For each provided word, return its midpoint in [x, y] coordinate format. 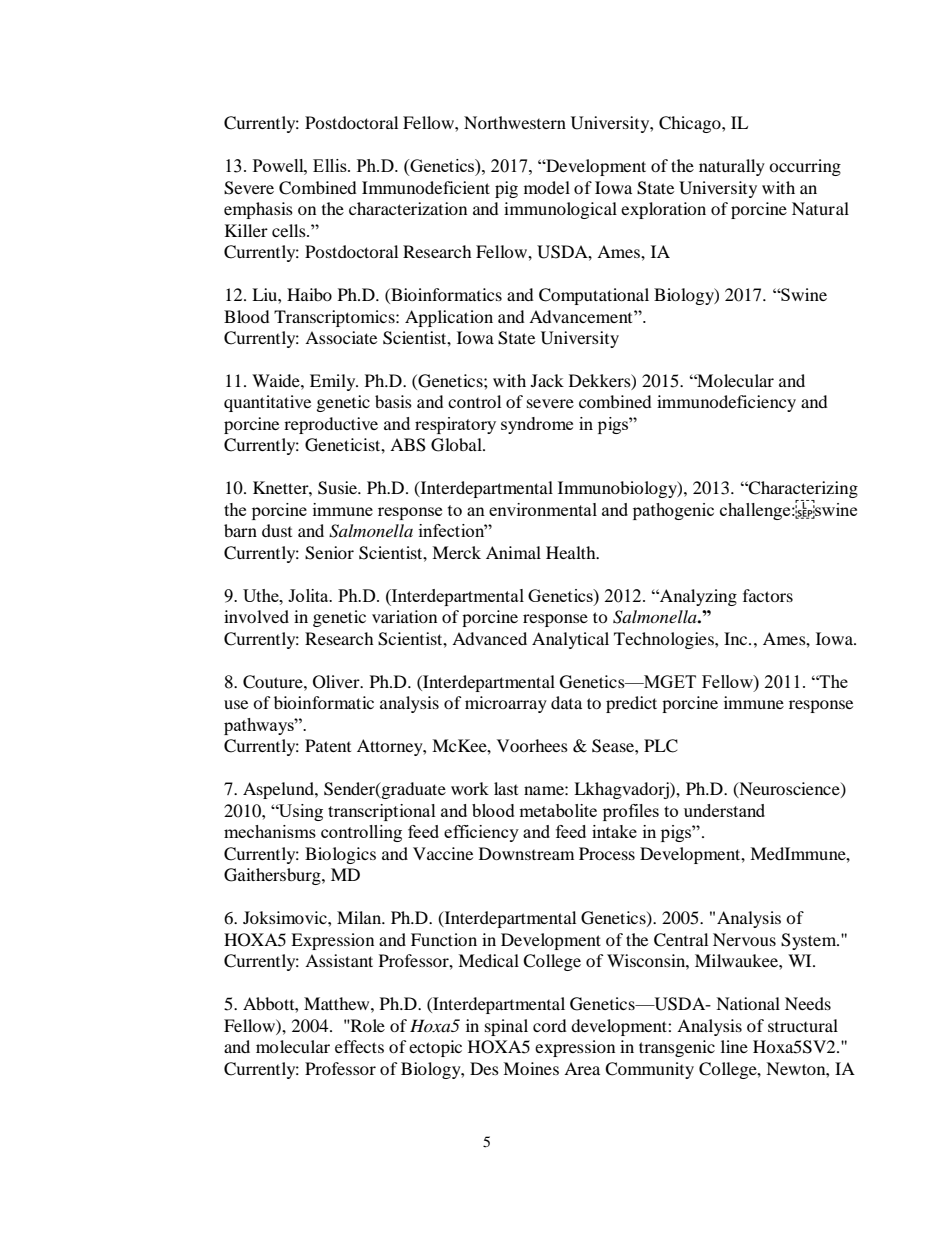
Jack [547, 380]
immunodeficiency [726, 403]
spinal [506, 1027]
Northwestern [515, 122]
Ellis [331, 165]
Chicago [691, 124]
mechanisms [270, 831]
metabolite [558, 810]
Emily [334, 382]
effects [359, 1046]
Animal [513, 552]
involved [256, 616]
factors [768, 595]
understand [724, 810]
